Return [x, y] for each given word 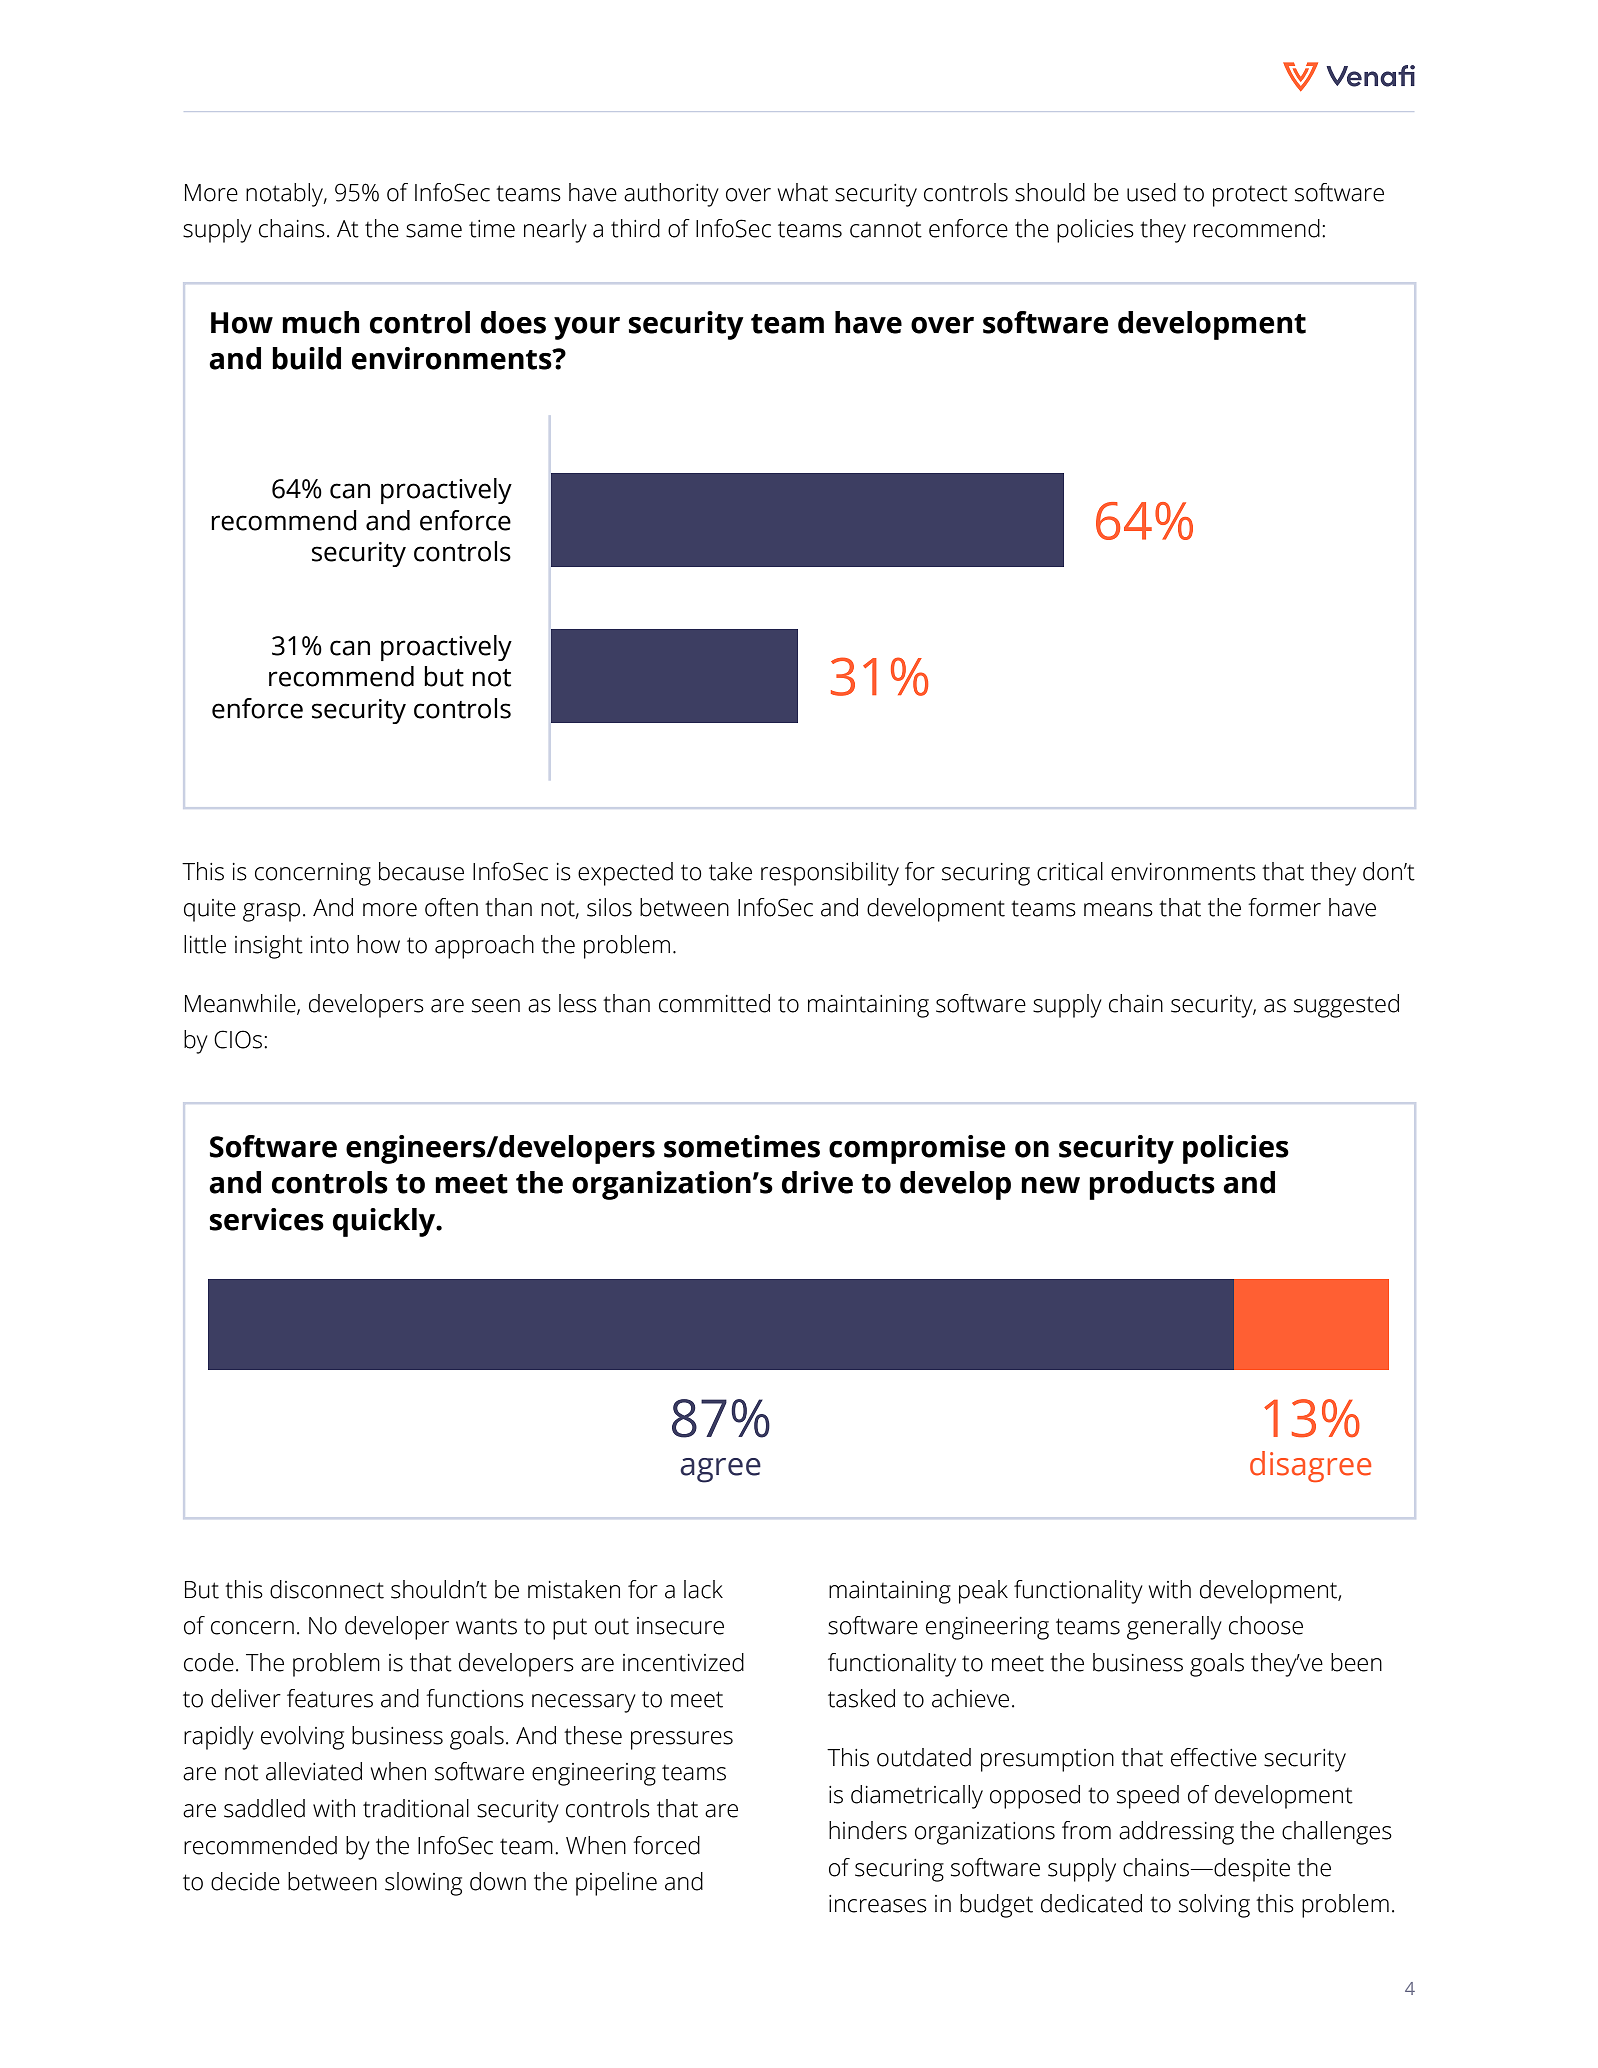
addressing [1176, 1833]
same [434, 231]
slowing [423, 1884]
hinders [868, 1830]
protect [1250, 196]
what [803, 192]
